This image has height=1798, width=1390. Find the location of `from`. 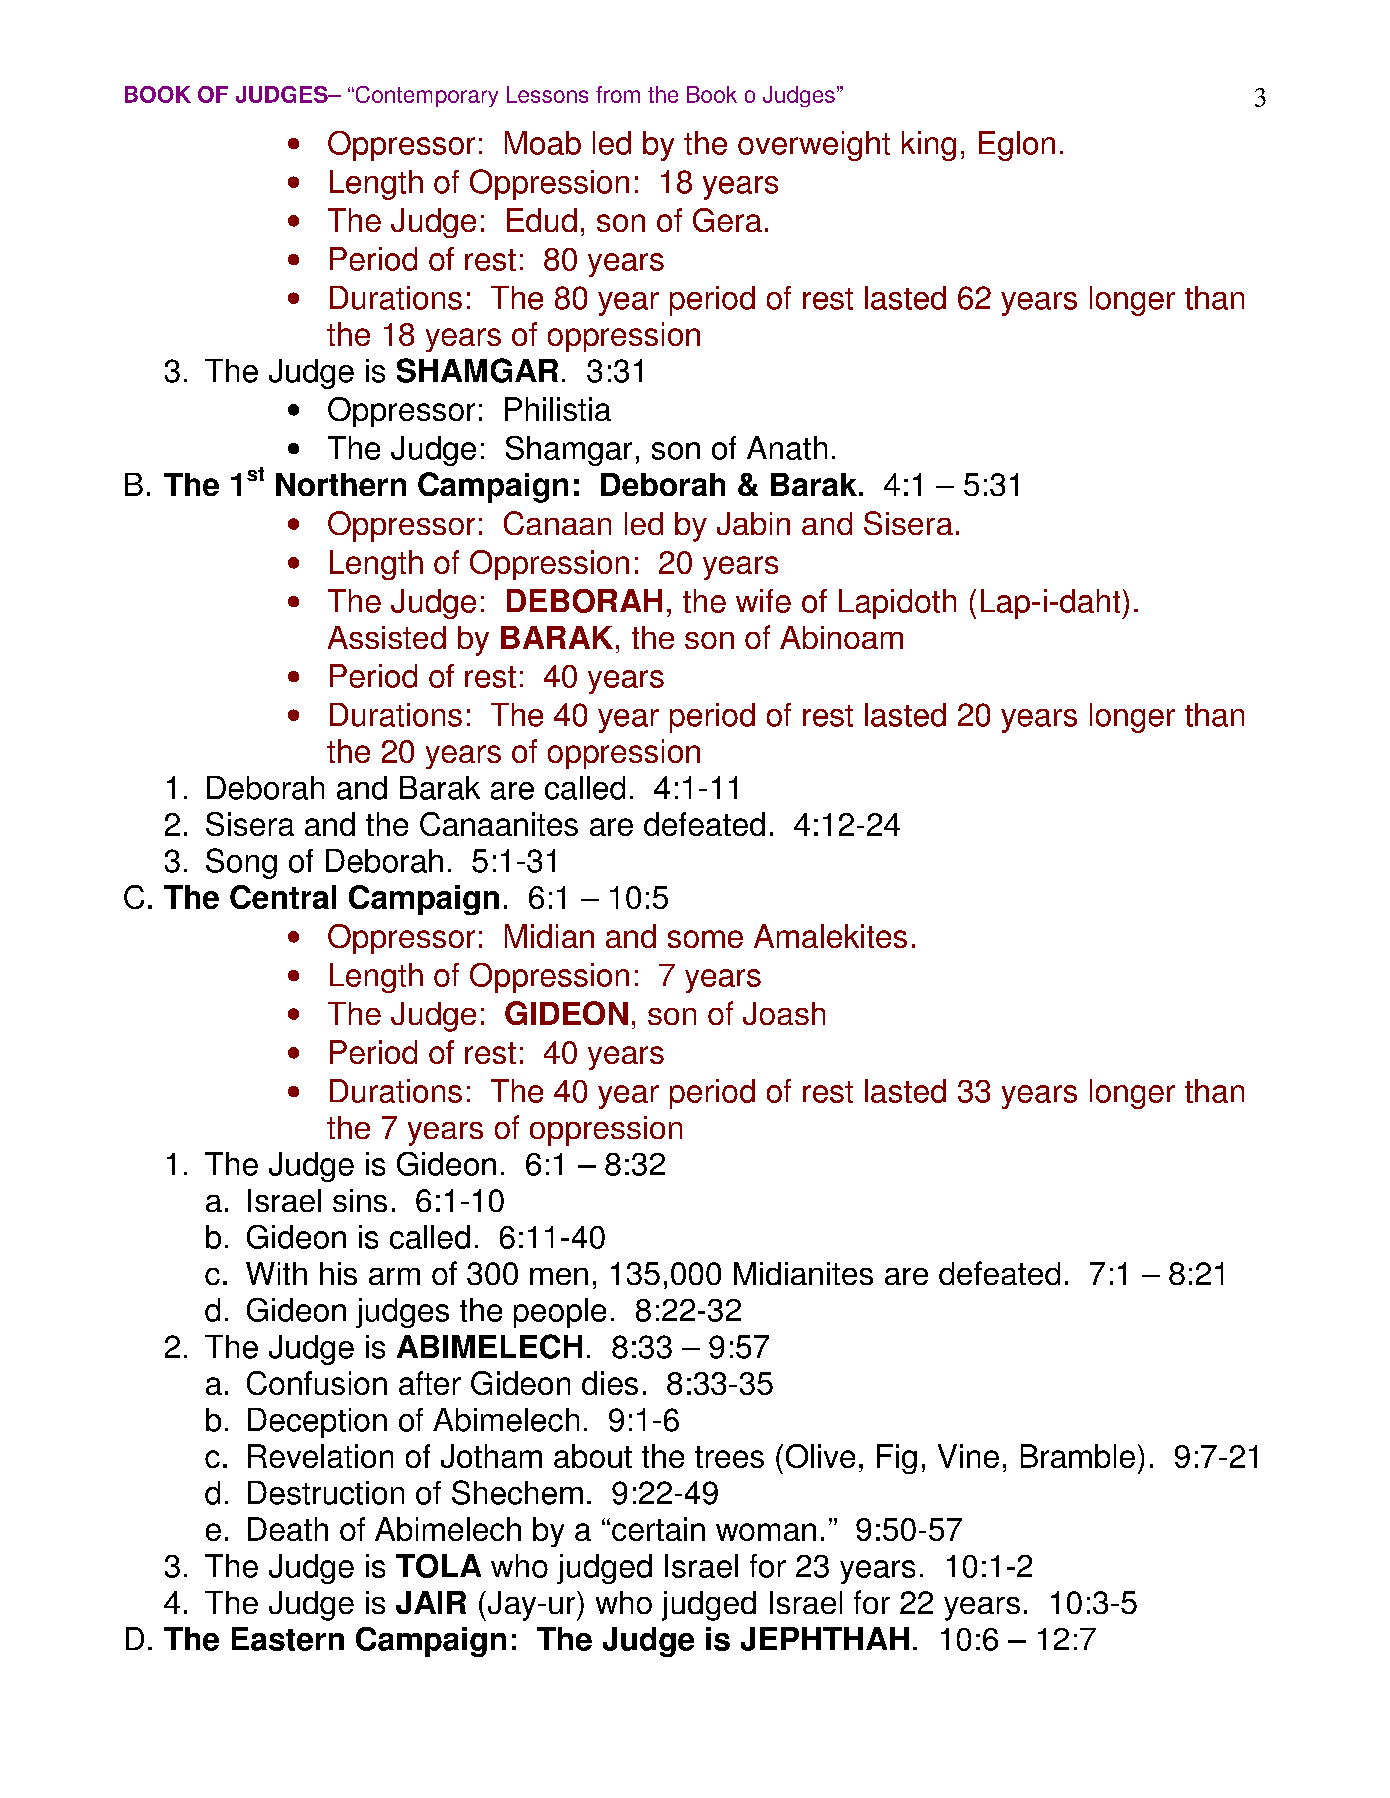

from is located at coordinates (618, 94).
